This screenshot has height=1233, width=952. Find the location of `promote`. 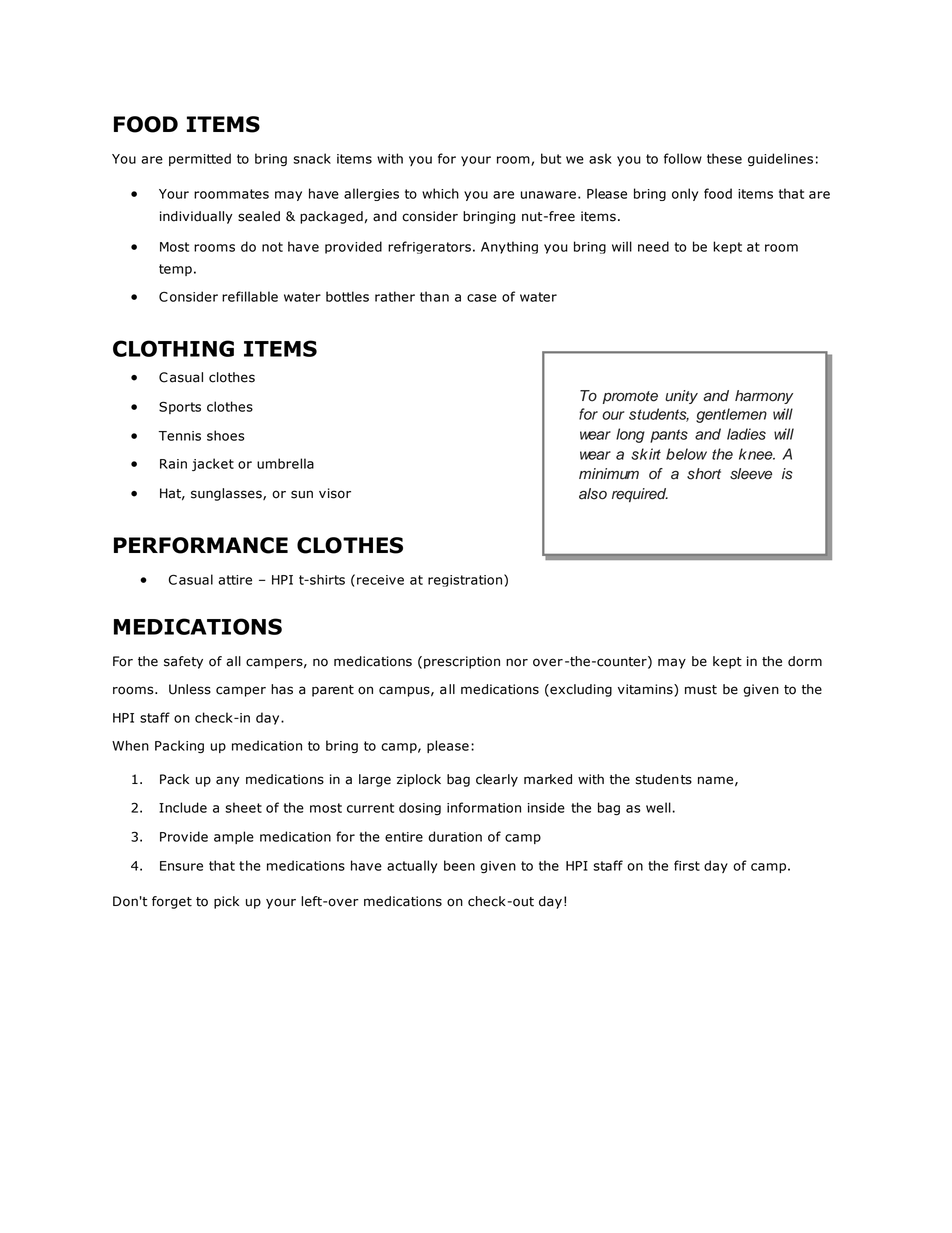

promote is located at coordinates (630, 397).
